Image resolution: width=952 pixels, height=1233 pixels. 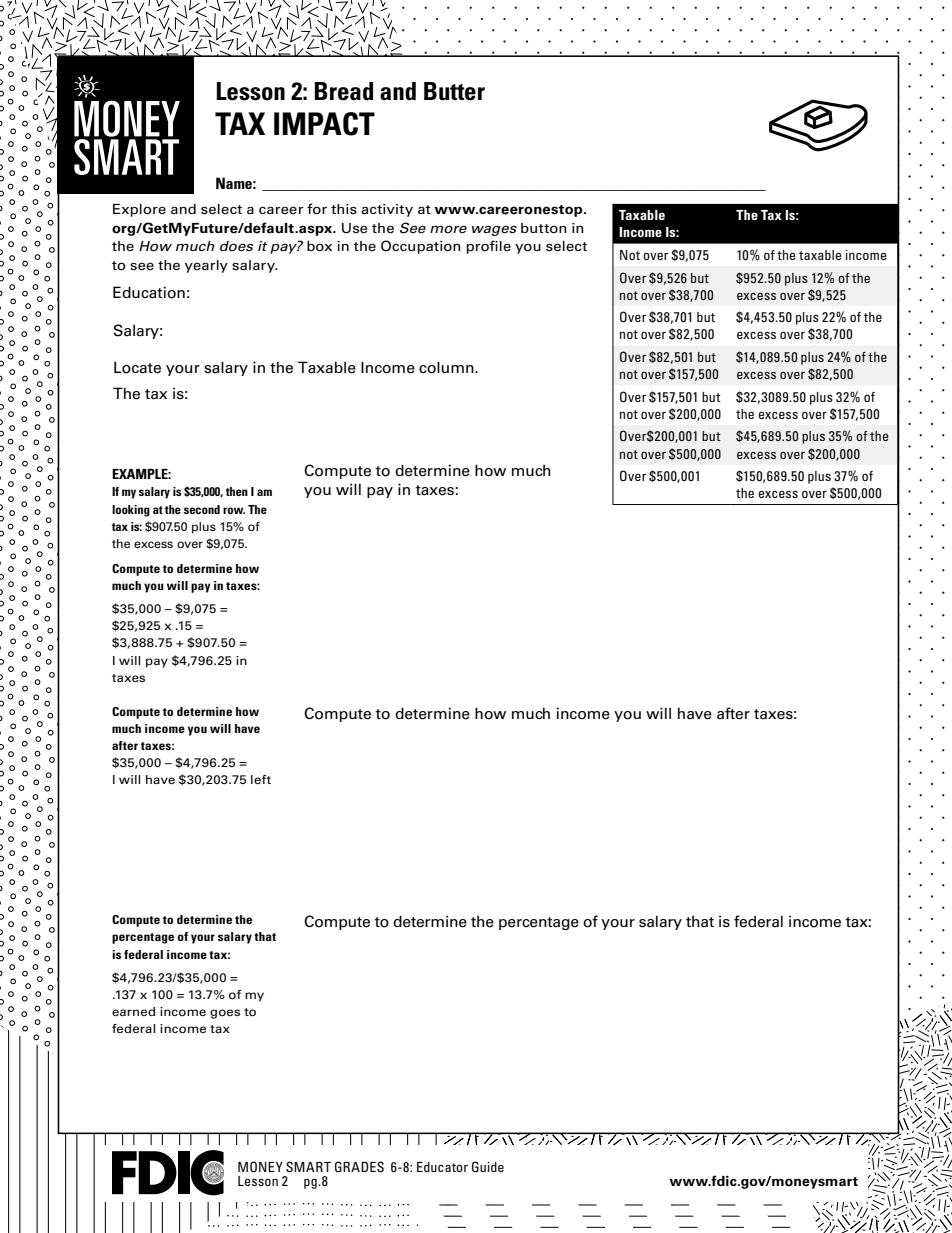 I want to click on row, so click(x=234, y=510).
